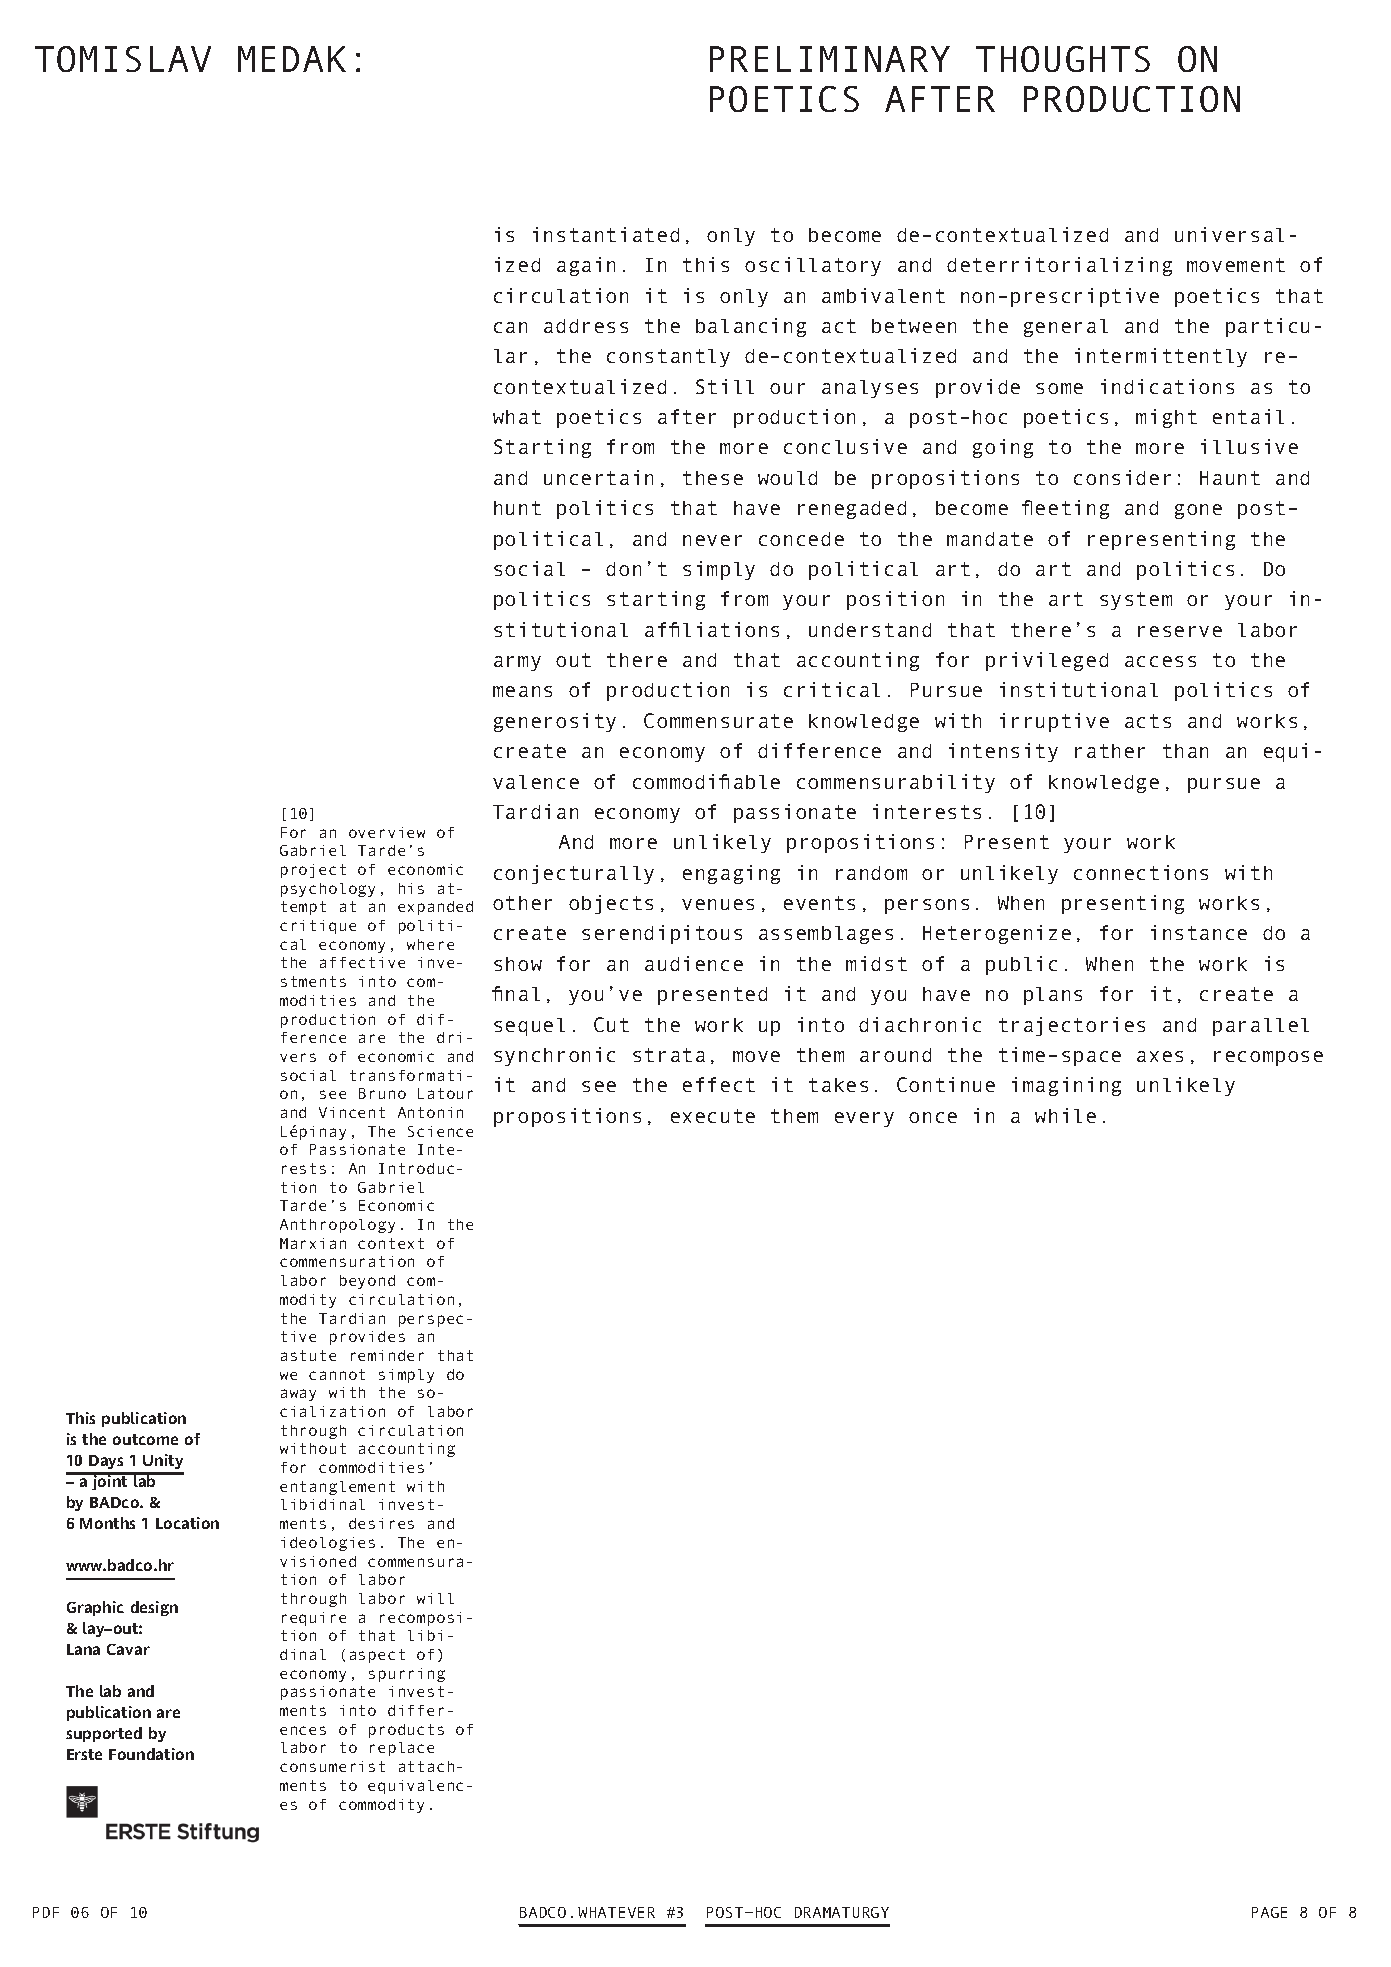 This screenshot has width=1391, height=1967. Describe the element at coordinates (830, 59) in the screenshot. I see `PRELIMINARY` at that location.
